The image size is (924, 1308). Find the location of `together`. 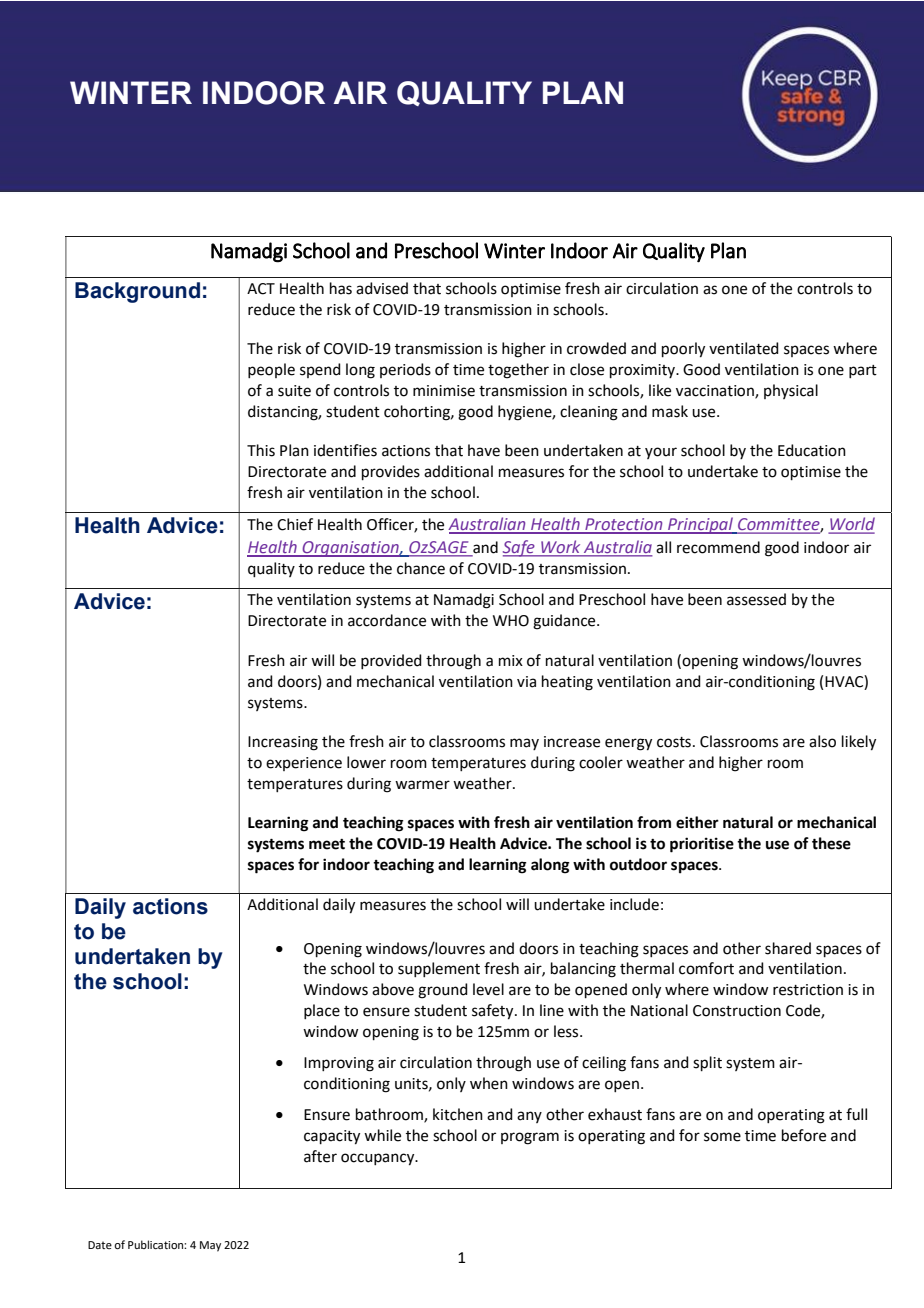

together is located at coordinates (518, 371).
